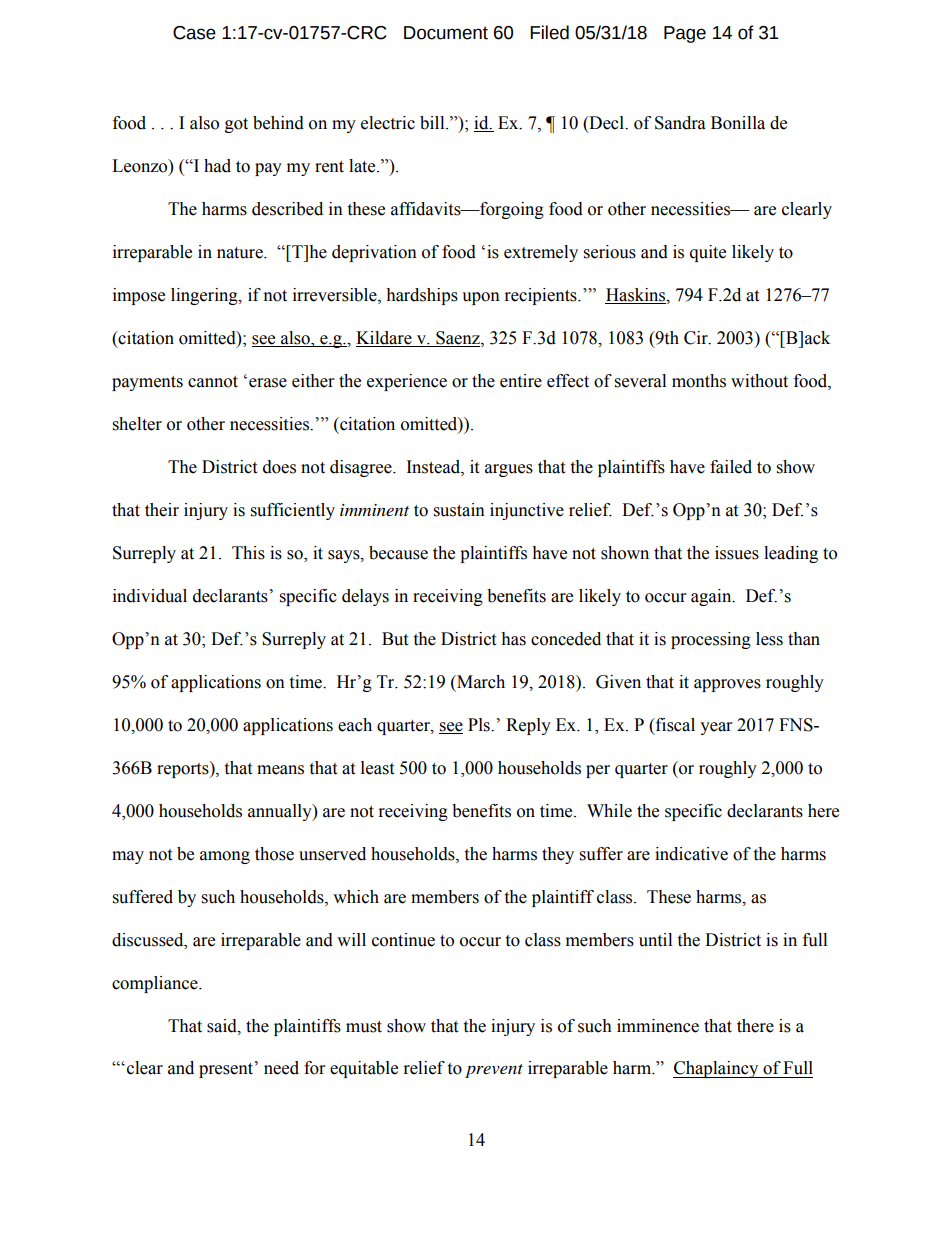 The width and height of the screenshot is (952, 1233). What do you see at coordinates (248, 553) in the screenshot?
I see `This` at bounding box center [248, 553].
